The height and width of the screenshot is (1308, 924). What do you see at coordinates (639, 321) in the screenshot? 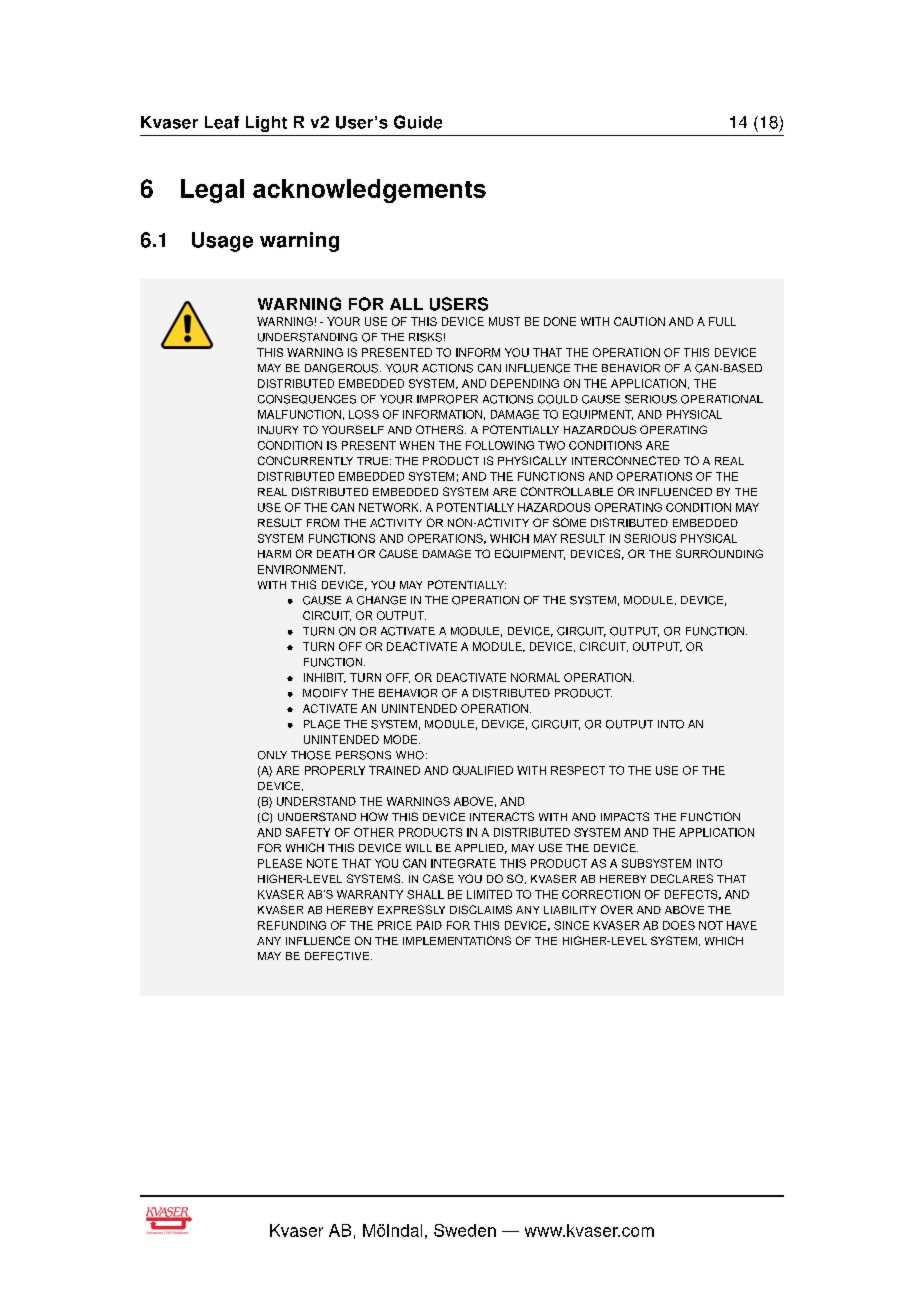
I see `CAUTION` at bounding box center [639, 321].
